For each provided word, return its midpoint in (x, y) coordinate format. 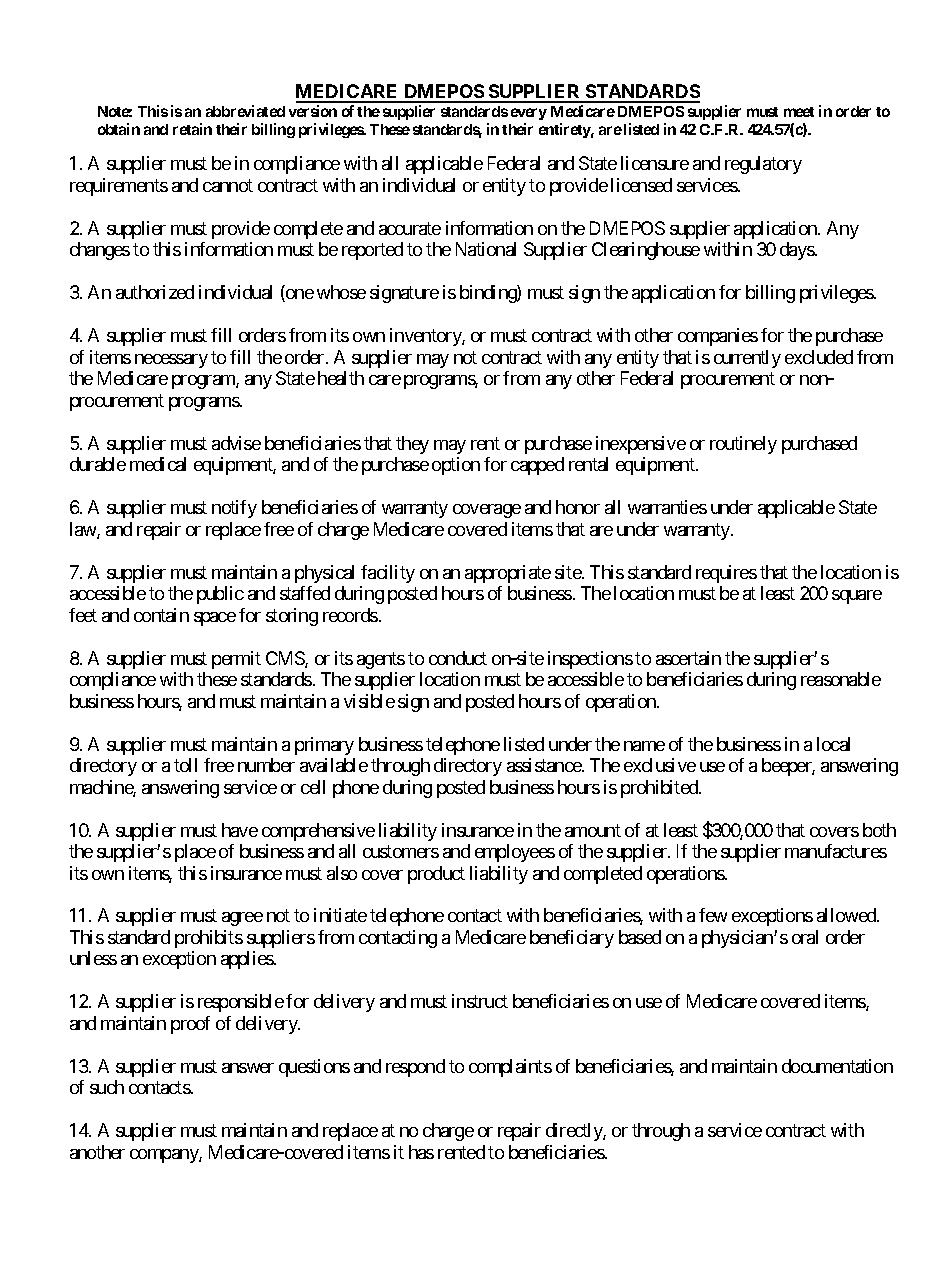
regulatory (763, 165)
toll (185, 765)
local (833, 744)
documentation (837, 1066)
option (456, 466)
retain (192, 129)
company (165, 1156)
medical (158, 464)
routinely (743, 445)
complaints (510, 1068)
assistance (545, 765)
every (529, 114)
